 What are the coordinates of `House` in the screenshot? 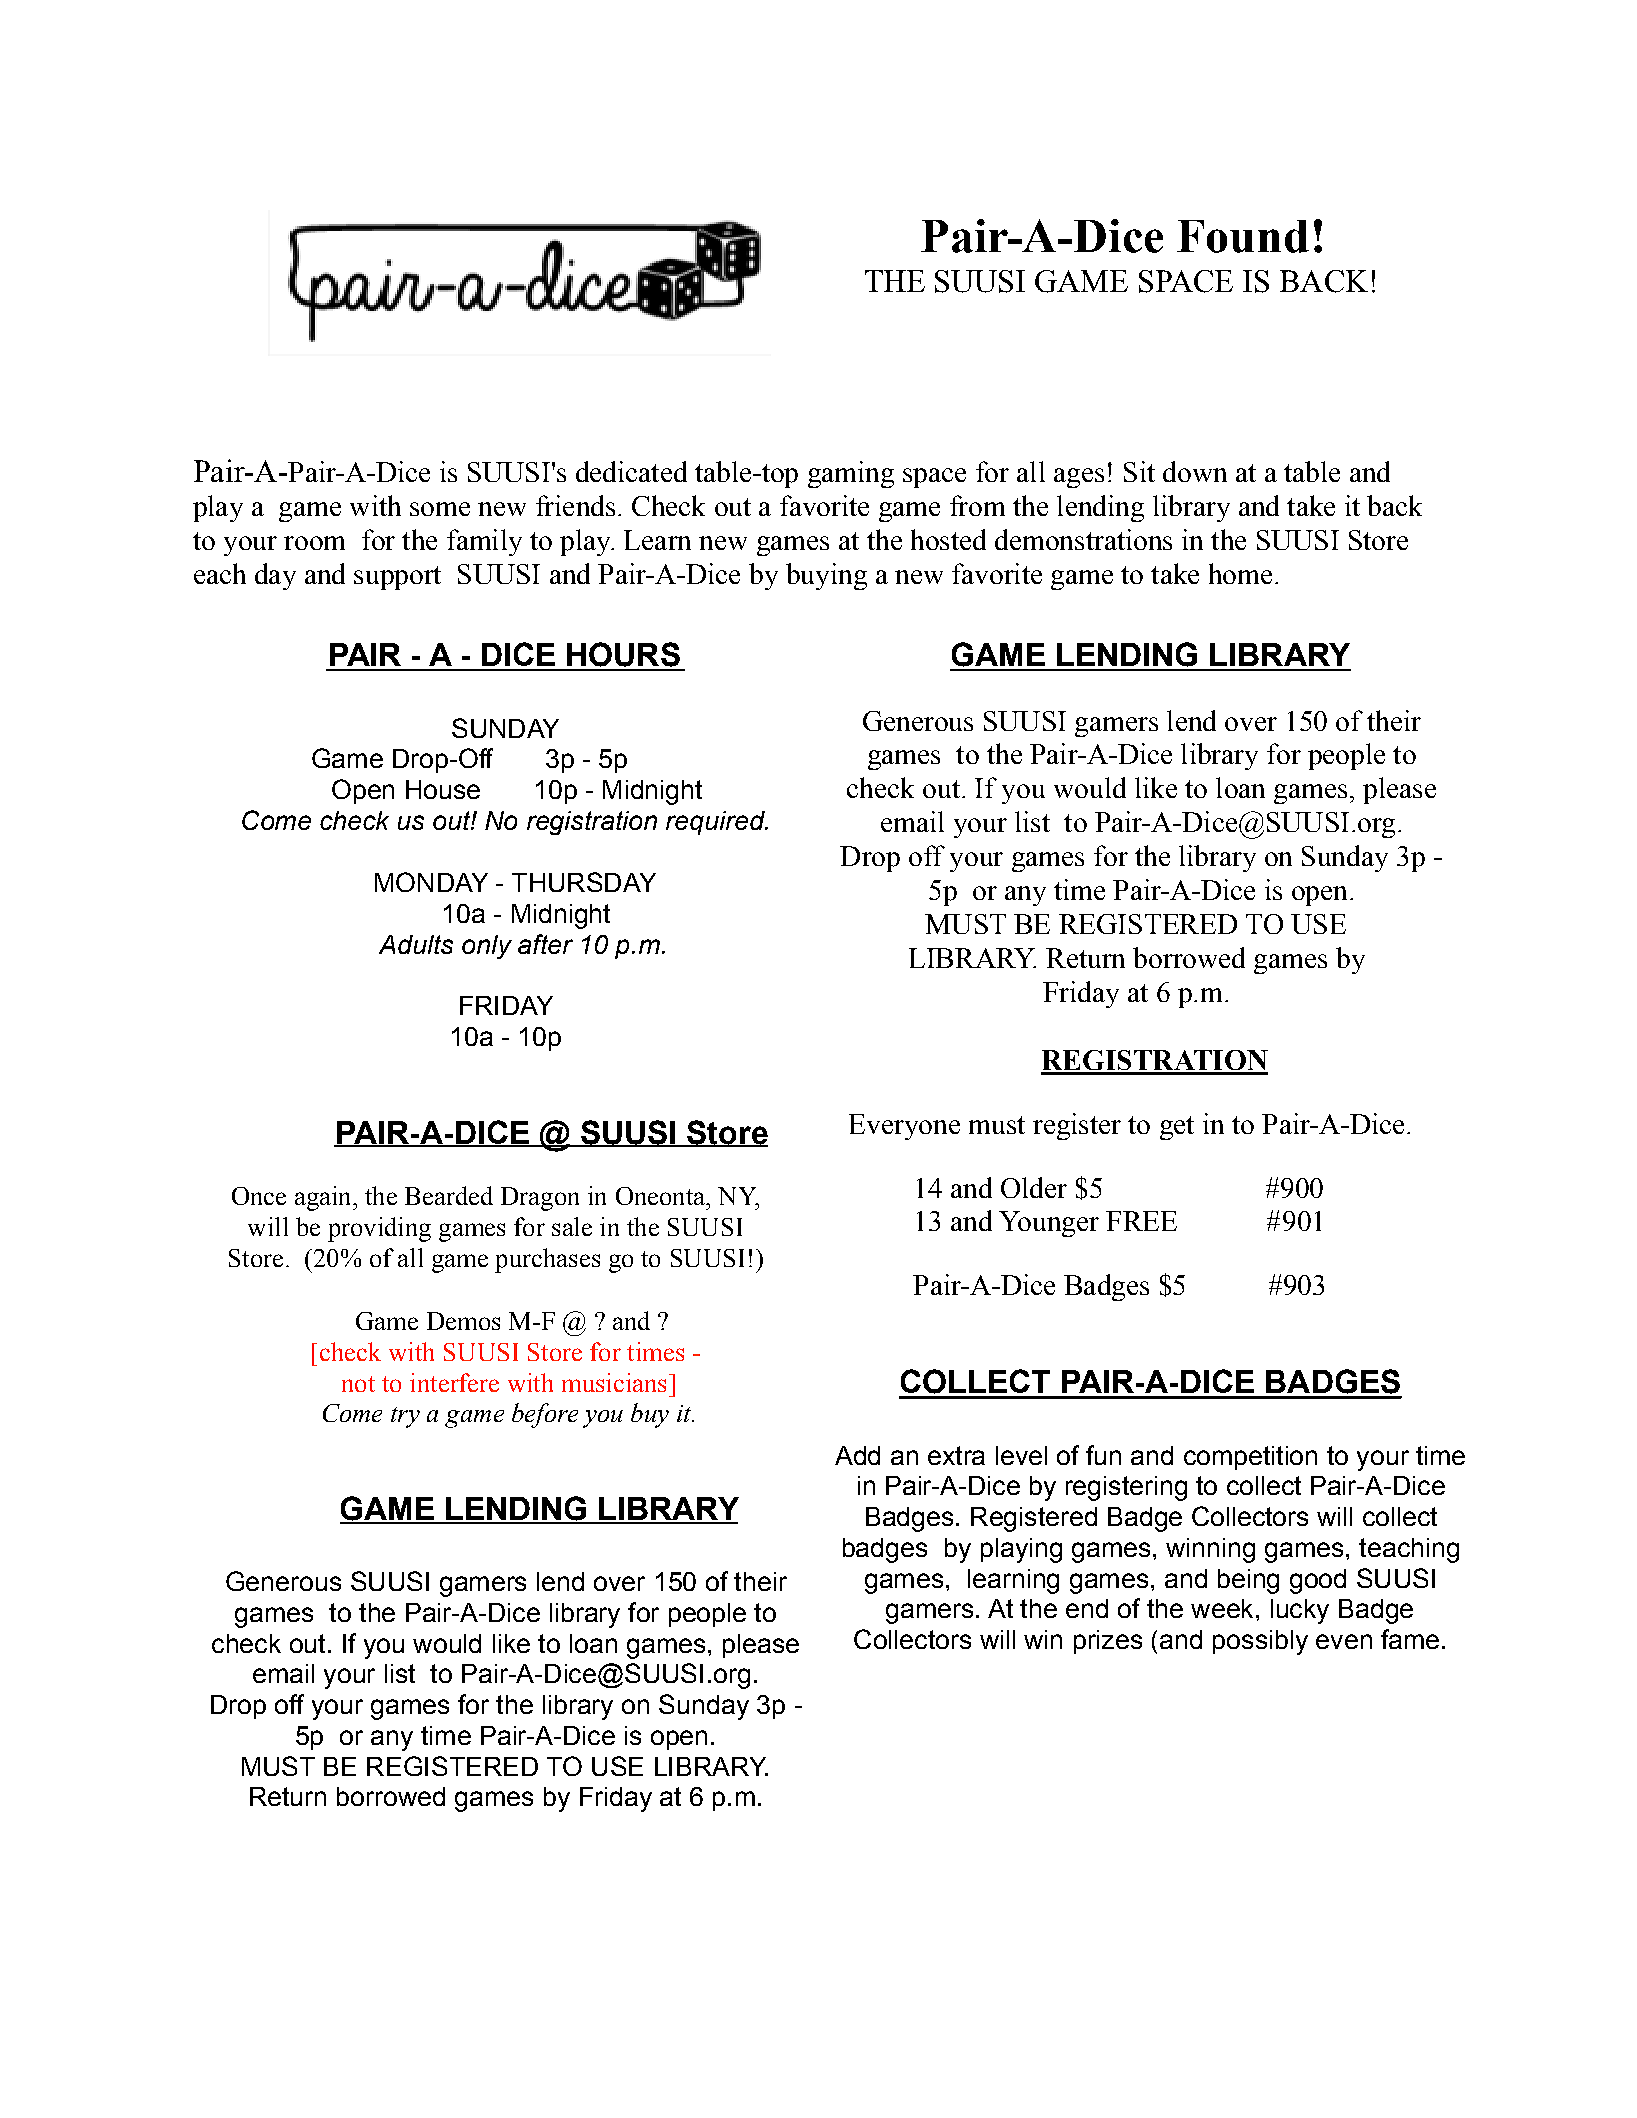 It's located at (443, 789).
